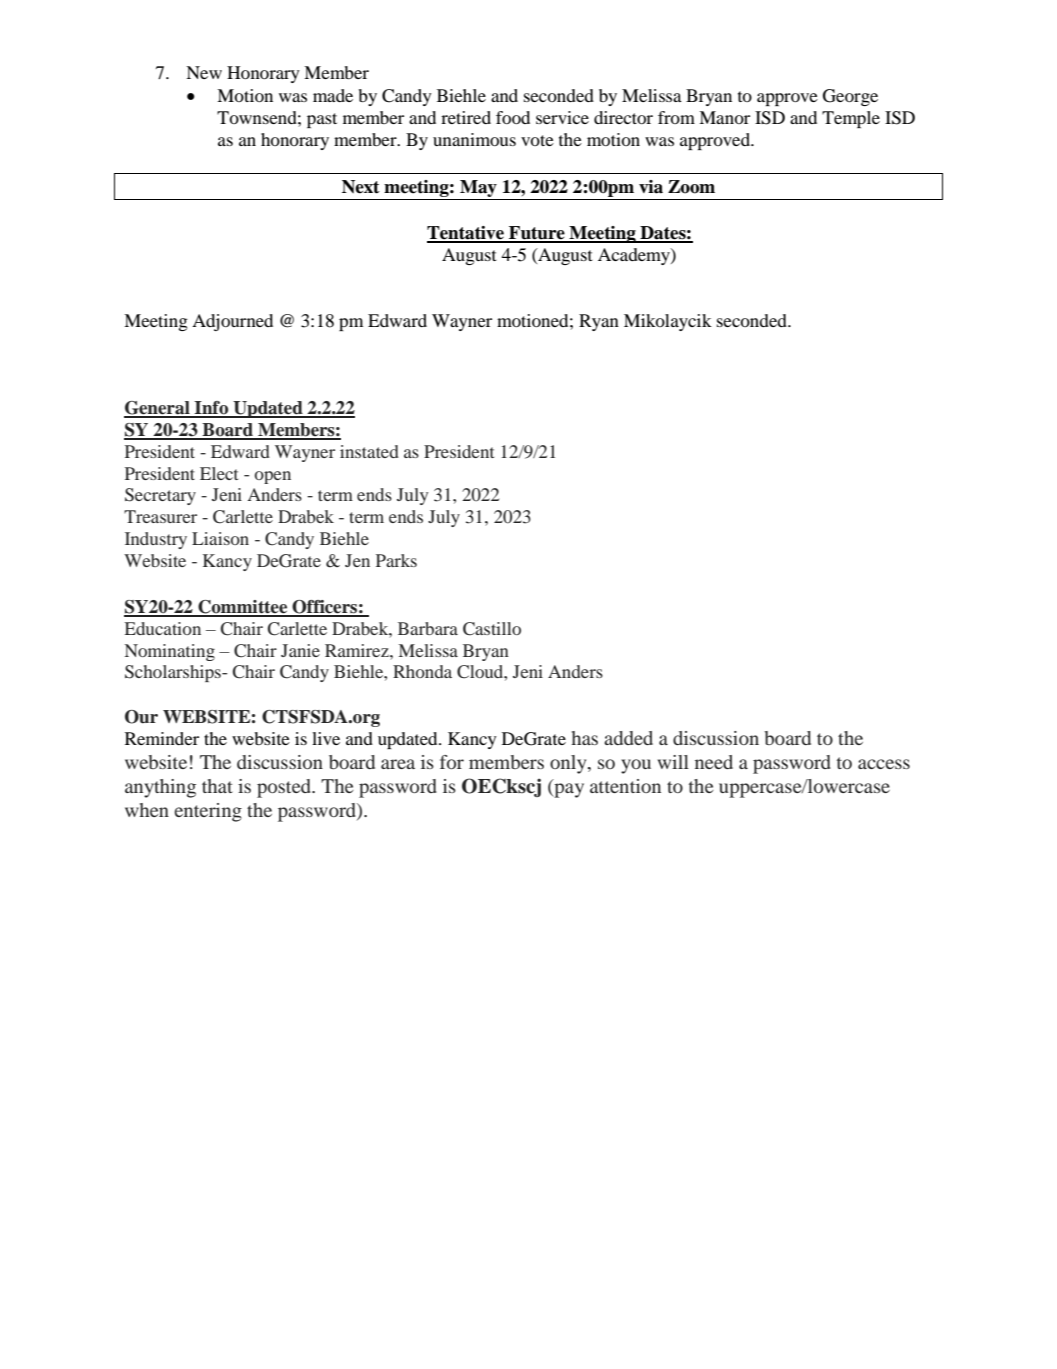 The width and height of the document is (1057, 1369). What do you see at coordinates (243, 608) in the document?
I see `Committee` at bounding box center [243, 608].
